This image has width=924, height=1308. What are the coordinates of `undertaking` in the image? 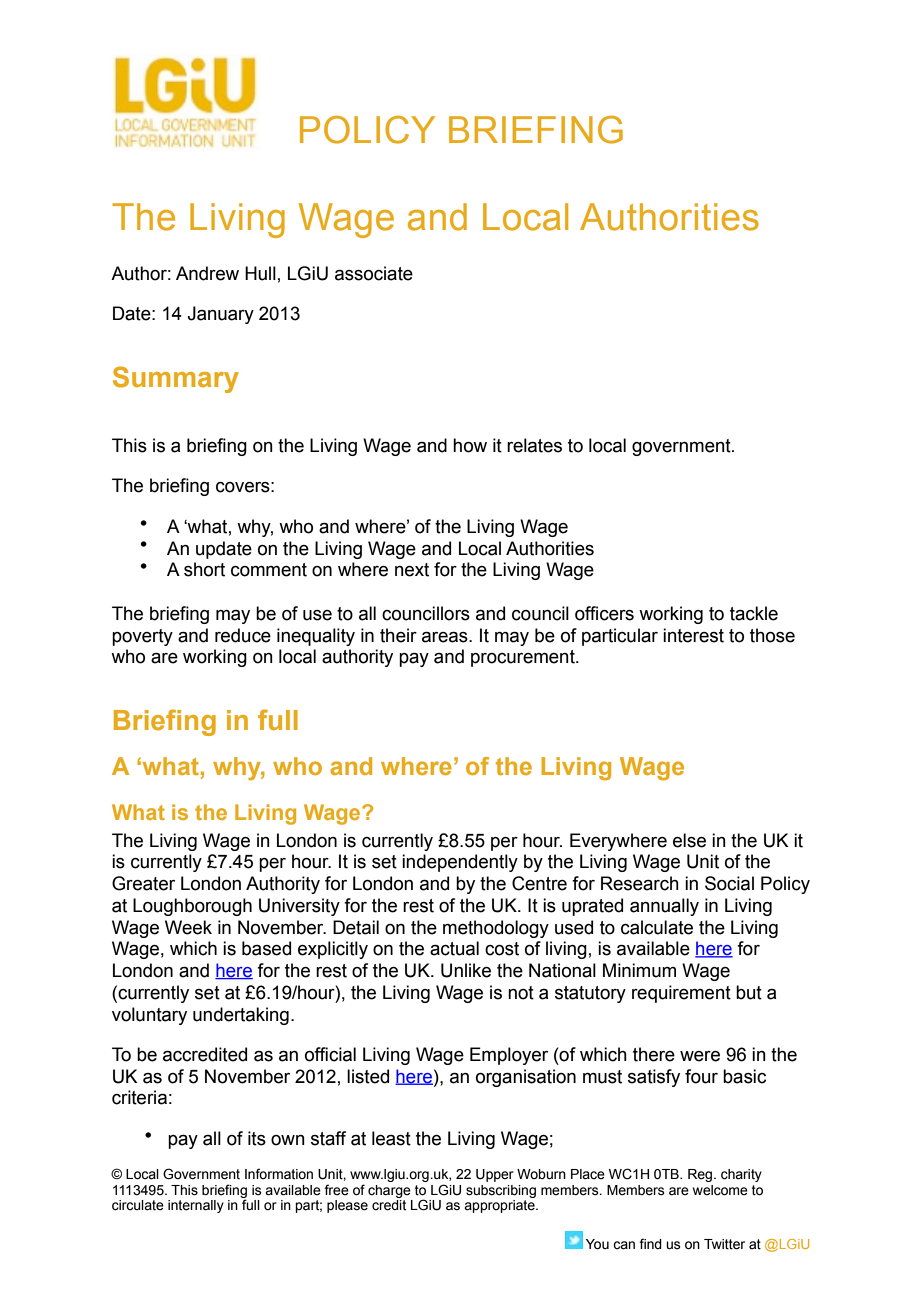 It's located at (241, 1016).
